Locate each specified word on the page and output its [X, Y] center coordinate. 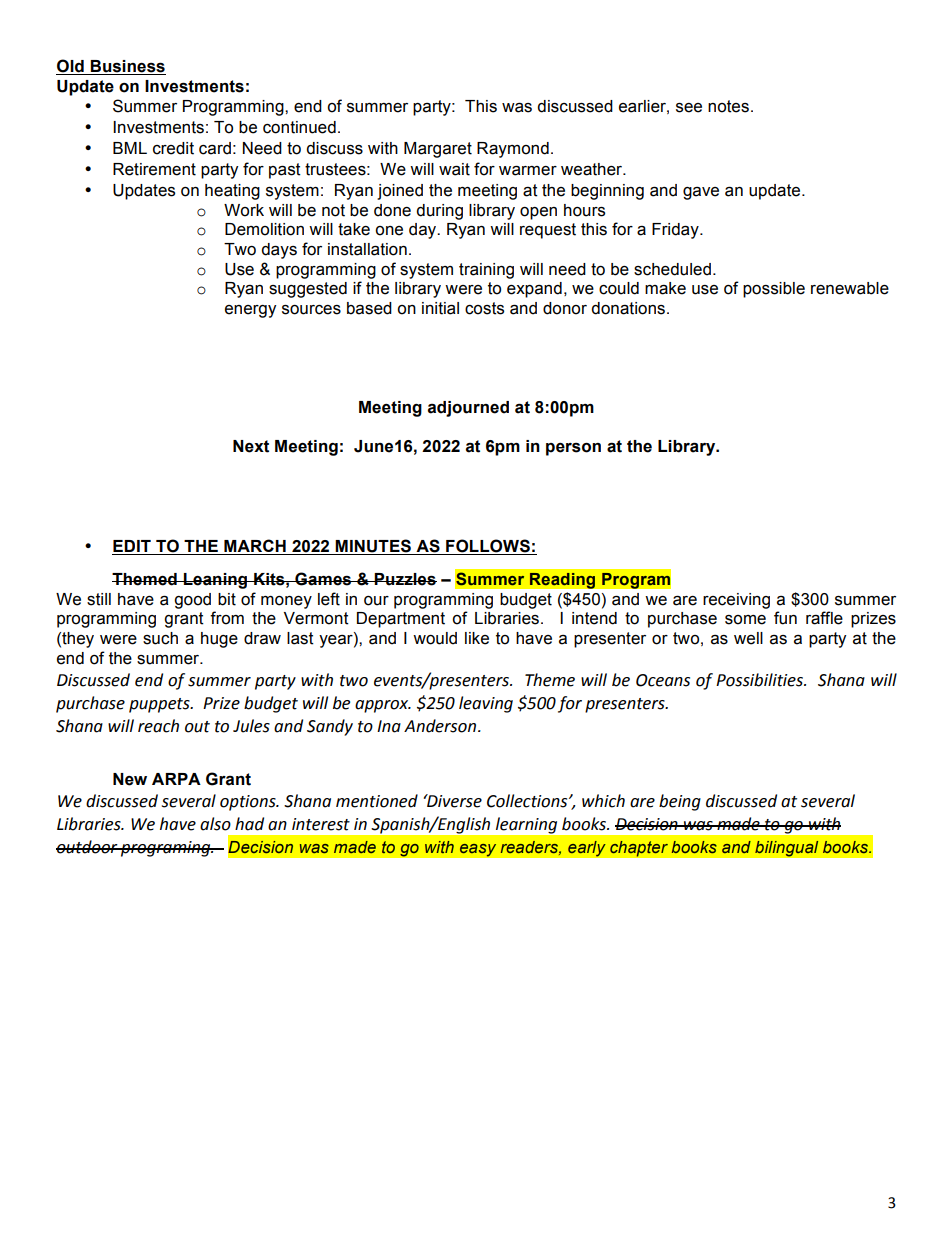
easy [478, 850]
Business [127, 67]
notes [728, 106]
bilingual [787, 848]
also [215, 824]
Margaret [438, 150]
